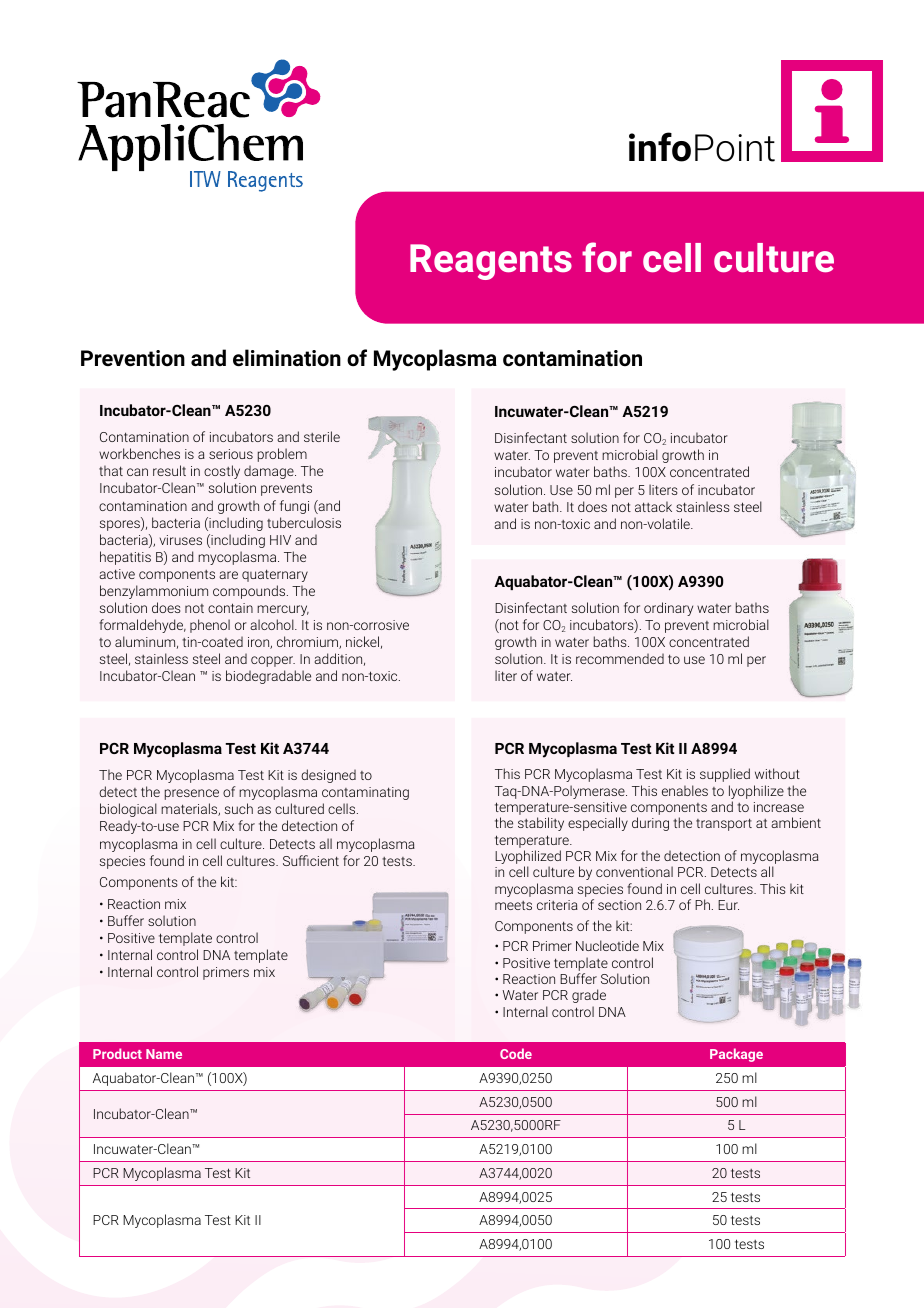  I want to click on ordinary, so click(668, 609).
